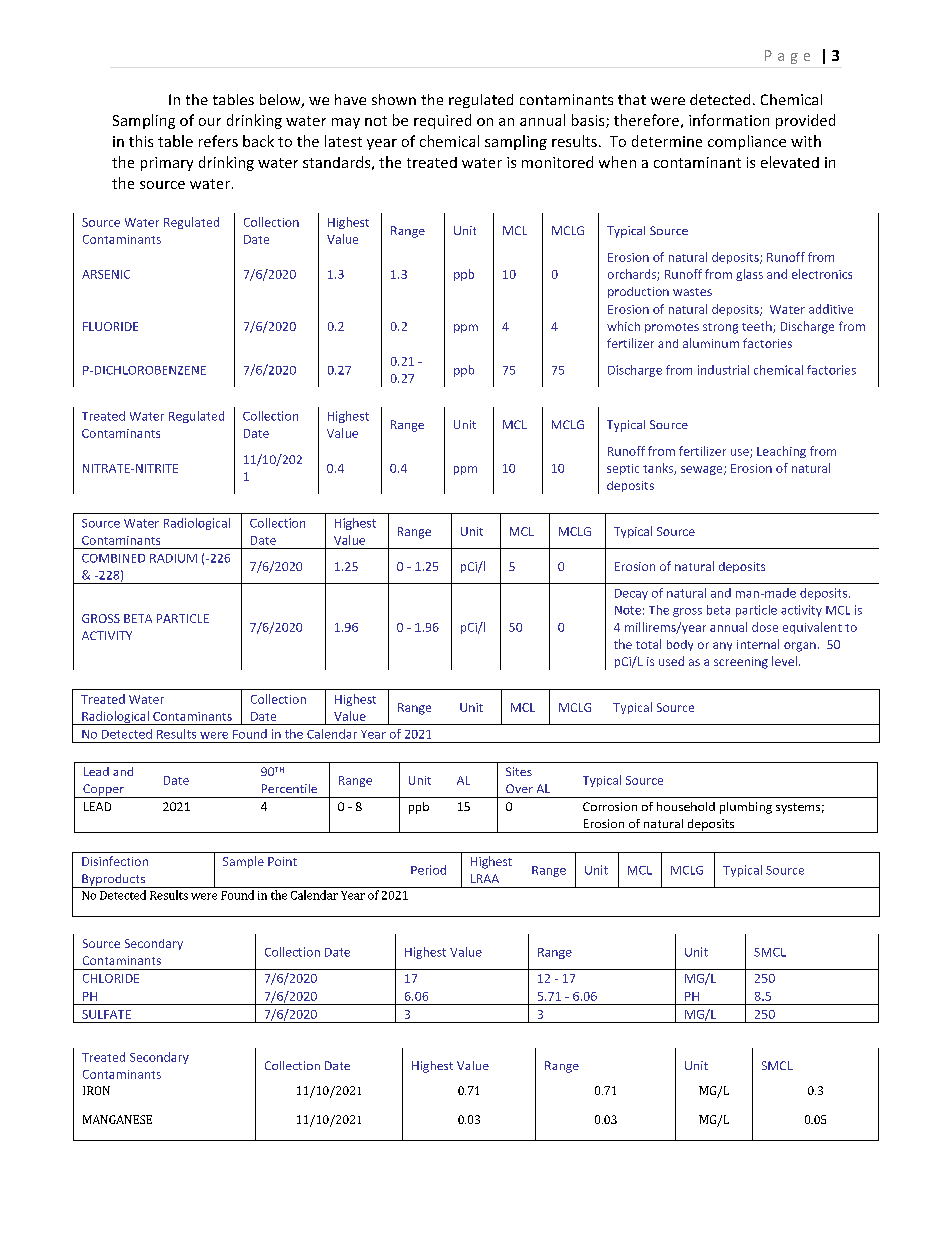 The image size is (952, 1233). Describe the element at coordinates (623, 469) in the page. I see `septic` at that location.
